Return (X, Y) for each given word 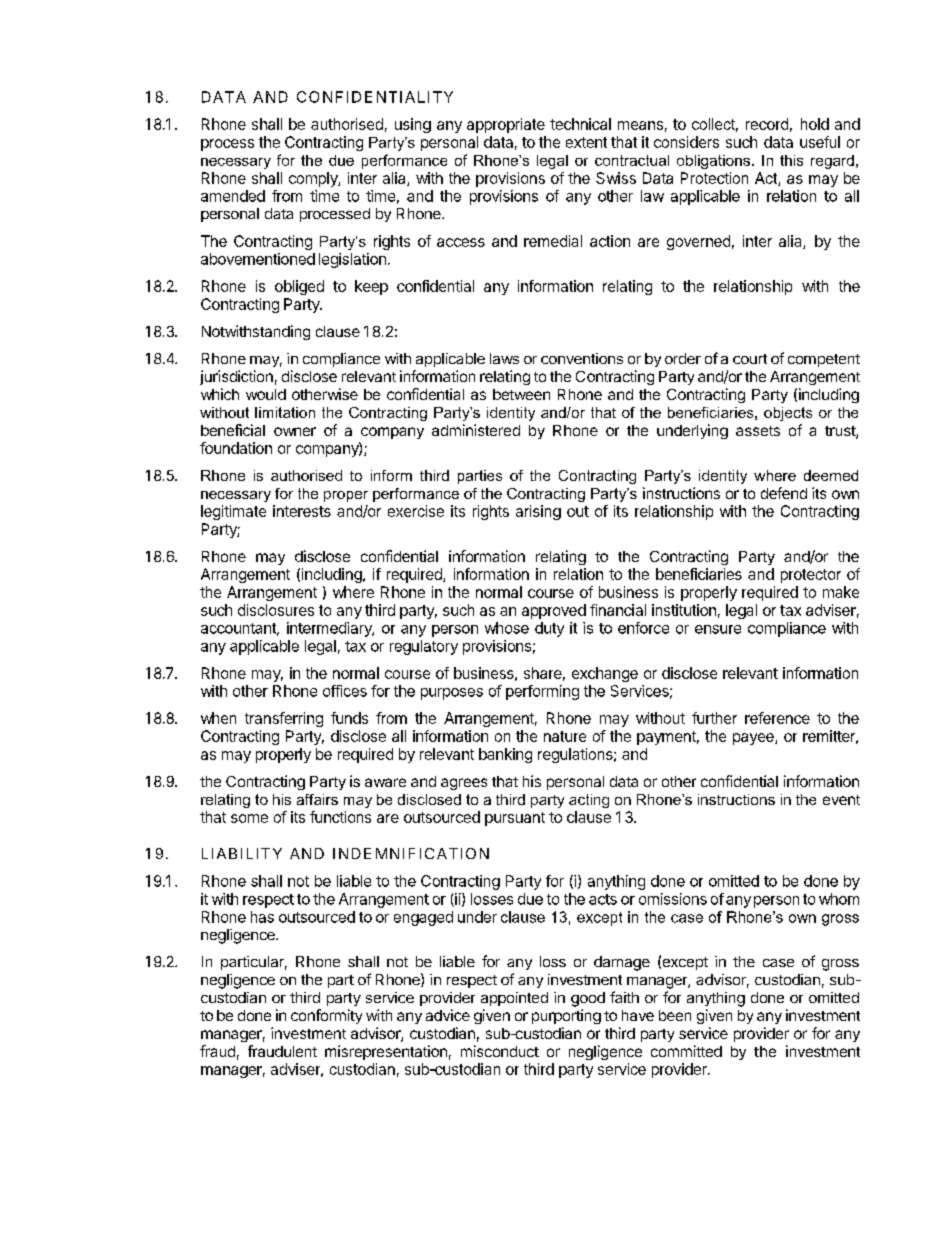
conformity (326, 1016)
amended (233, 196)
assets (758, 431)
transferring (284, 719)
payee (754, 739)
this (791, 160)
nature (565, 736)
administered (476, 430)
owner (295, 431)
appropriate (506, 125)
